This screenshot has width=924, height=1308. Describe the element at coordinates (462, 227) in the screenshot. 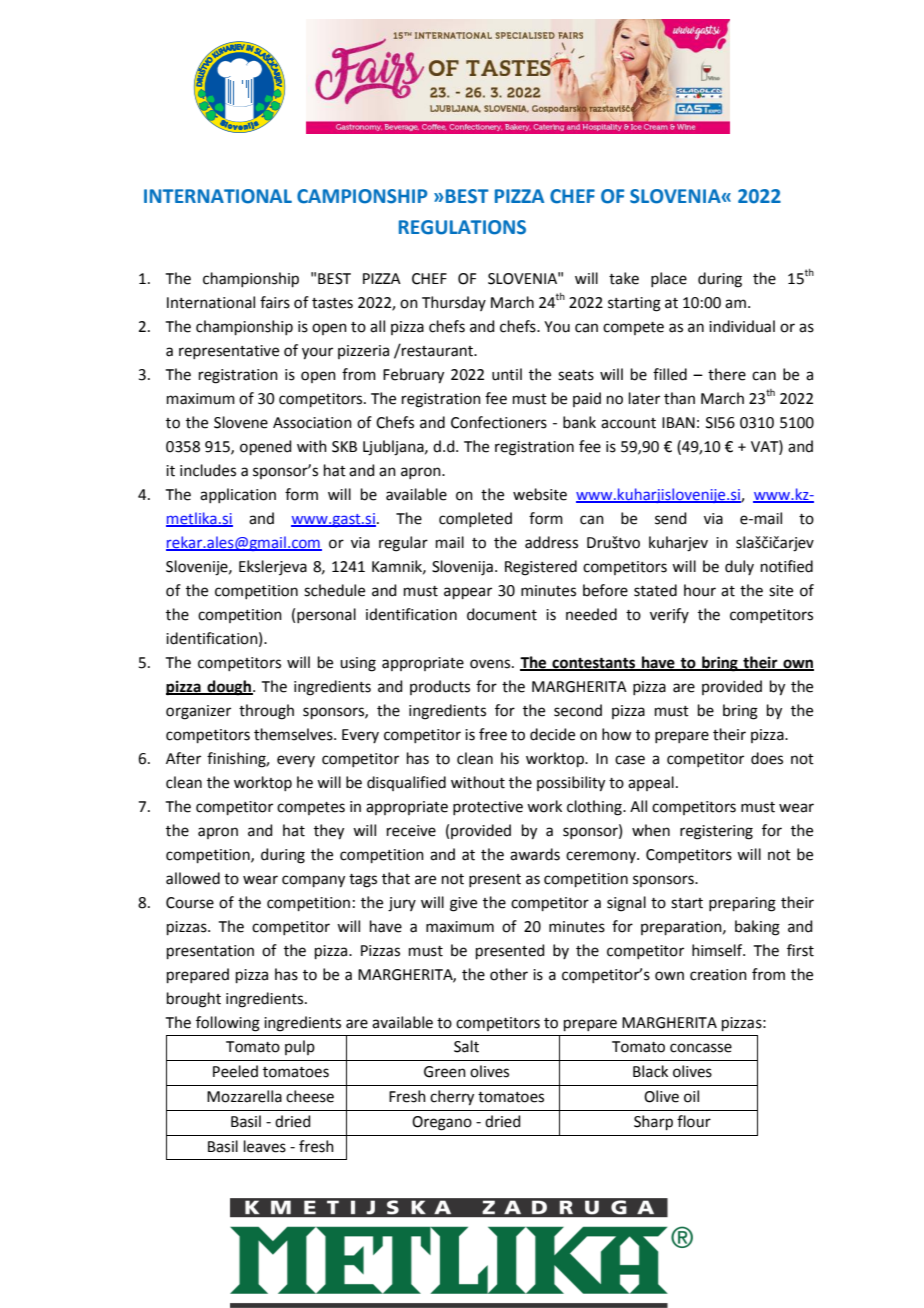

I see `REGULATIONS` at that location.
